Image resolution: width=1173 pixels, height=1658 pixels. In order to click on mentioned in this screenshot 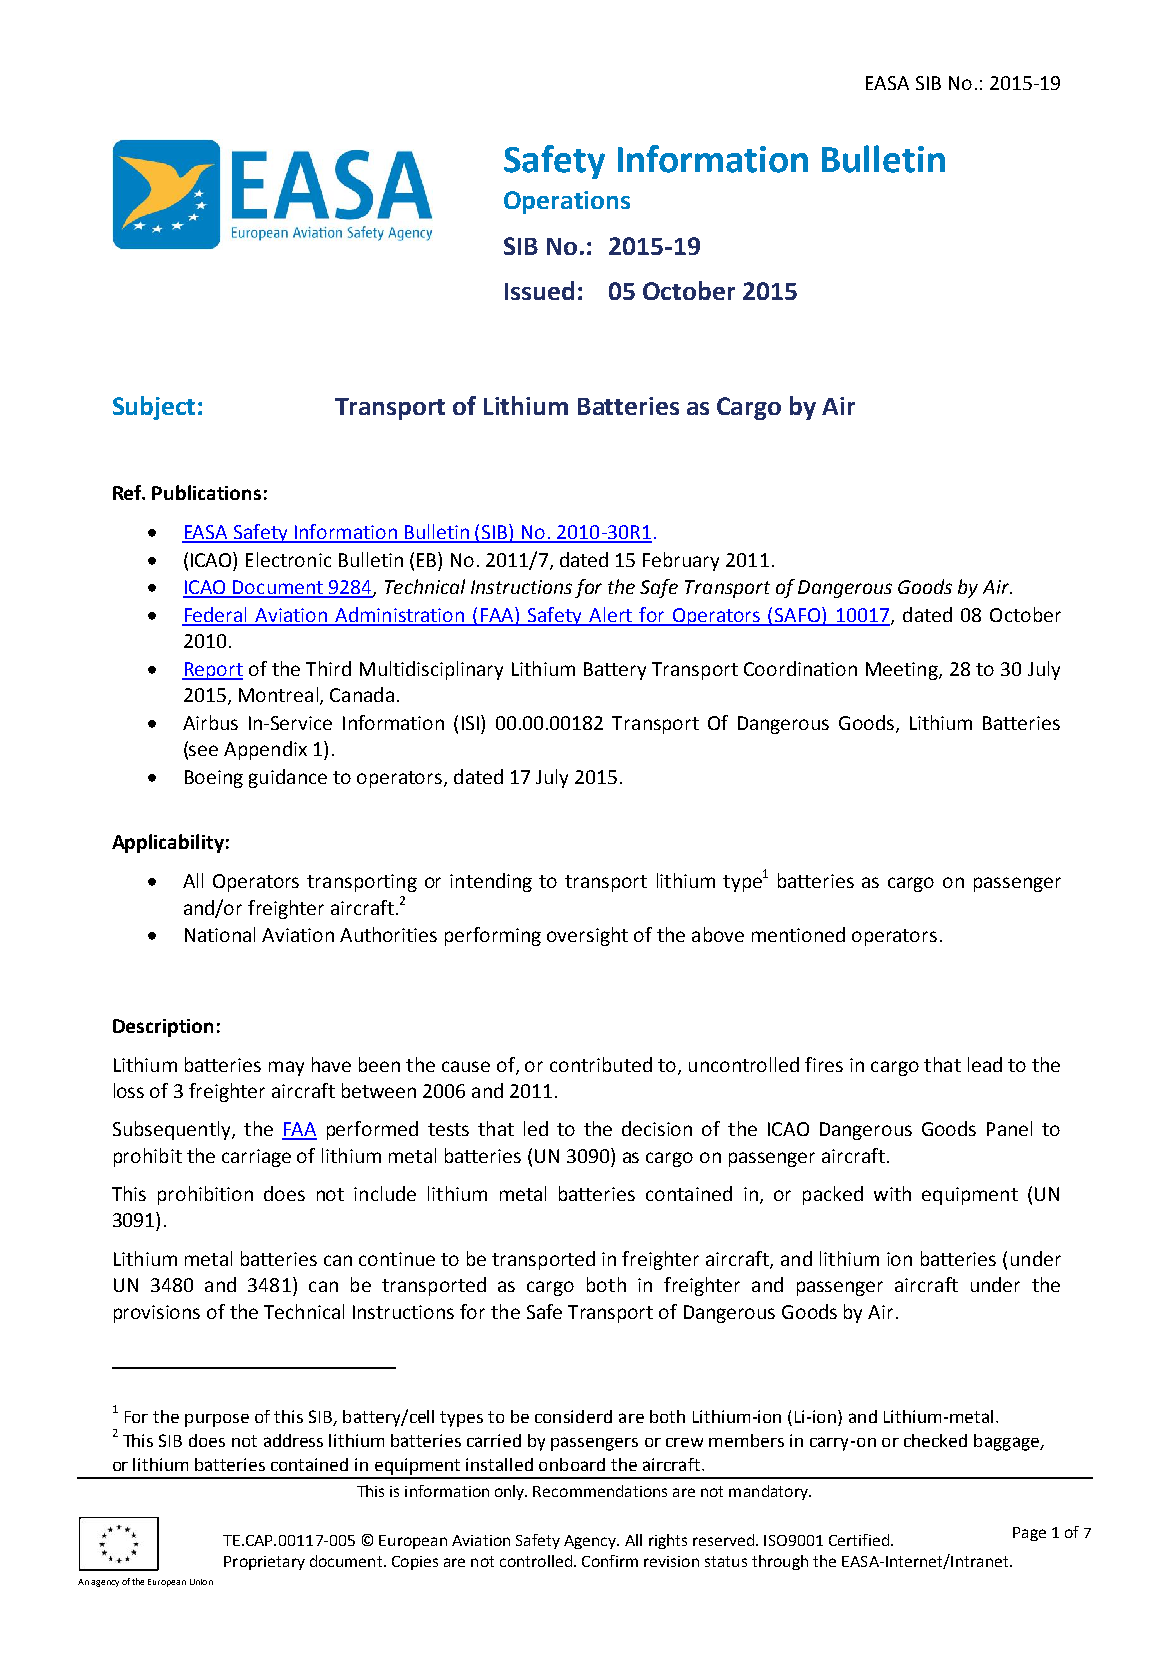, I will do `click(798, 934)`.
